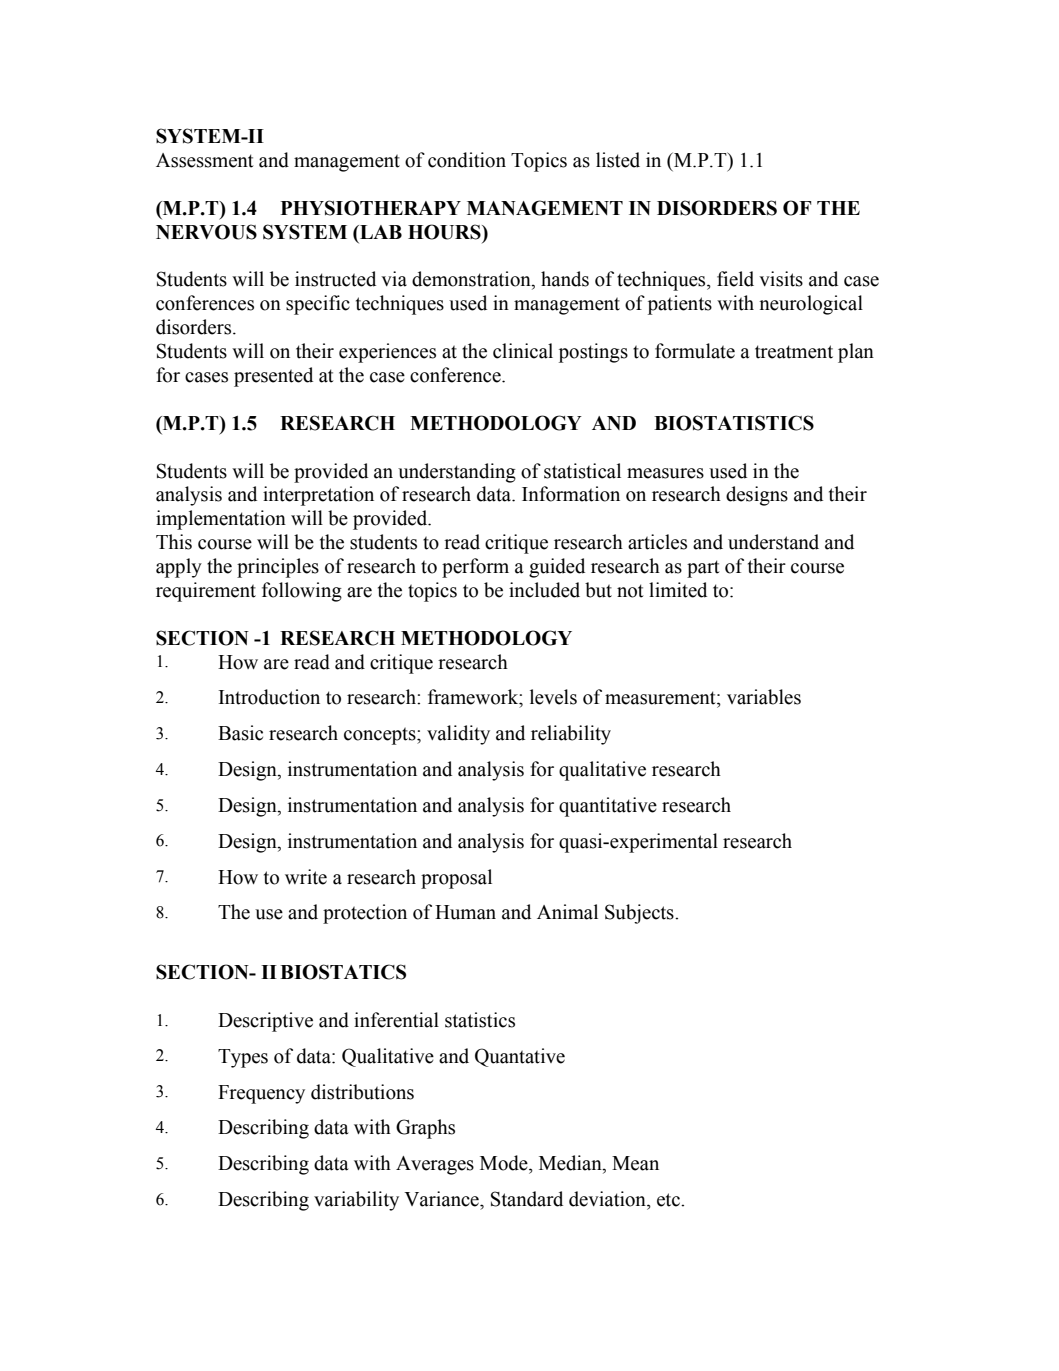 This image has width=1059, height=1371. Describe the element at coordinates (467, 160) in the image. I see `condition` at that location.
